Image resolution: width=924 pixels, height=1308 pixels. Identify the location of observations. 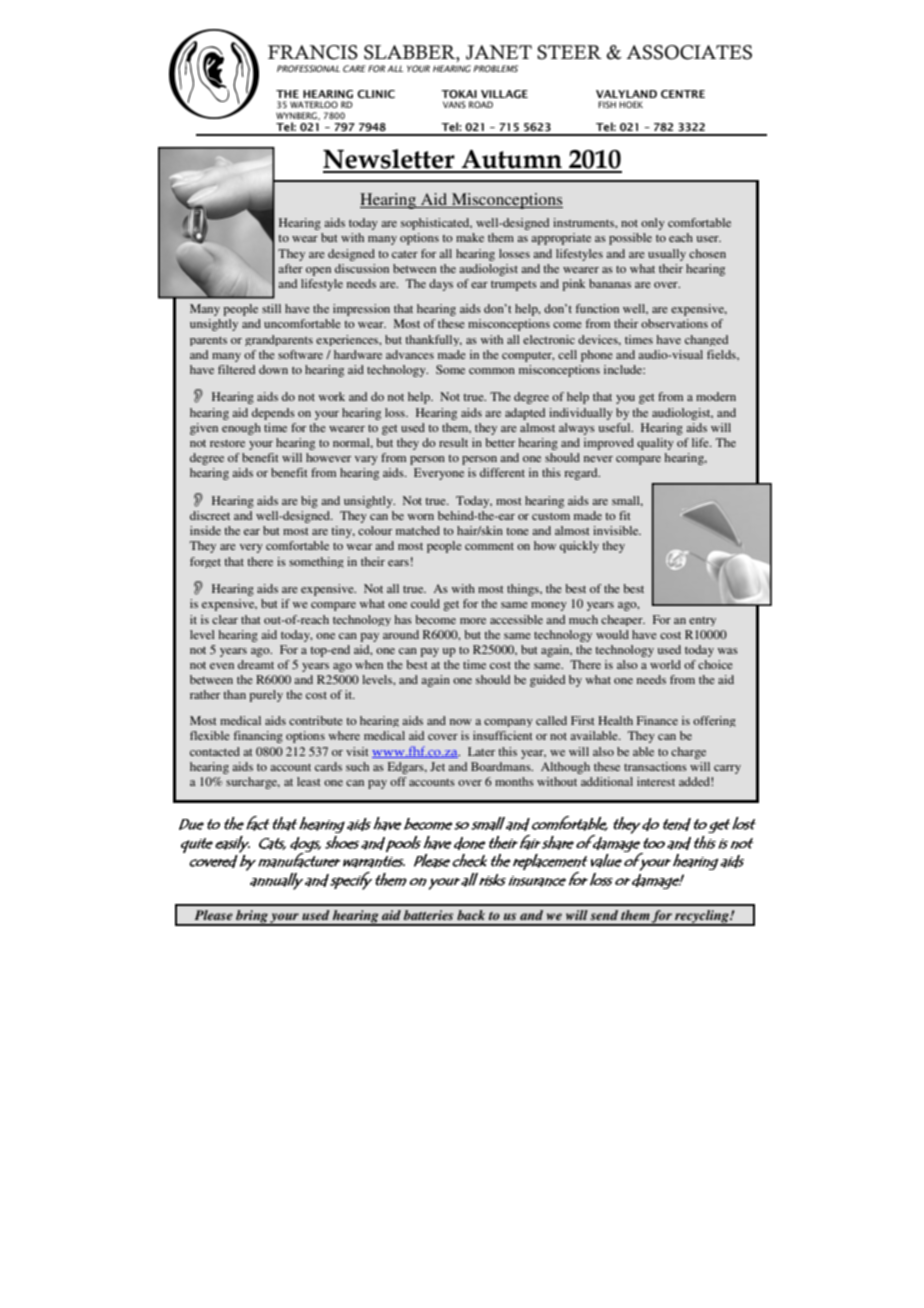
(674, 323).
